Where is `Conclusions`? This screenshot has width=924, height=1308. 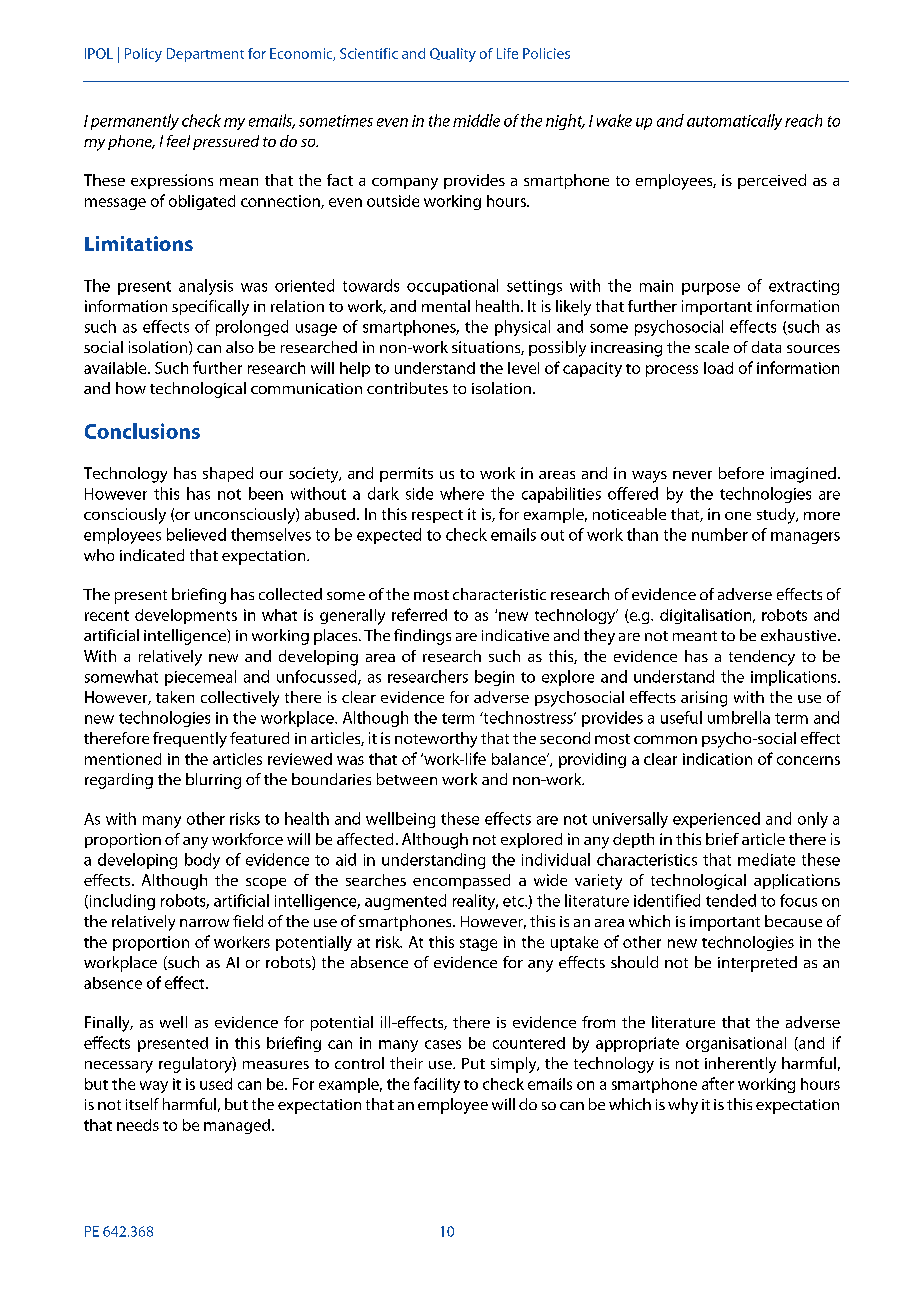 Conclusions is located at coordinates (142, 431).
